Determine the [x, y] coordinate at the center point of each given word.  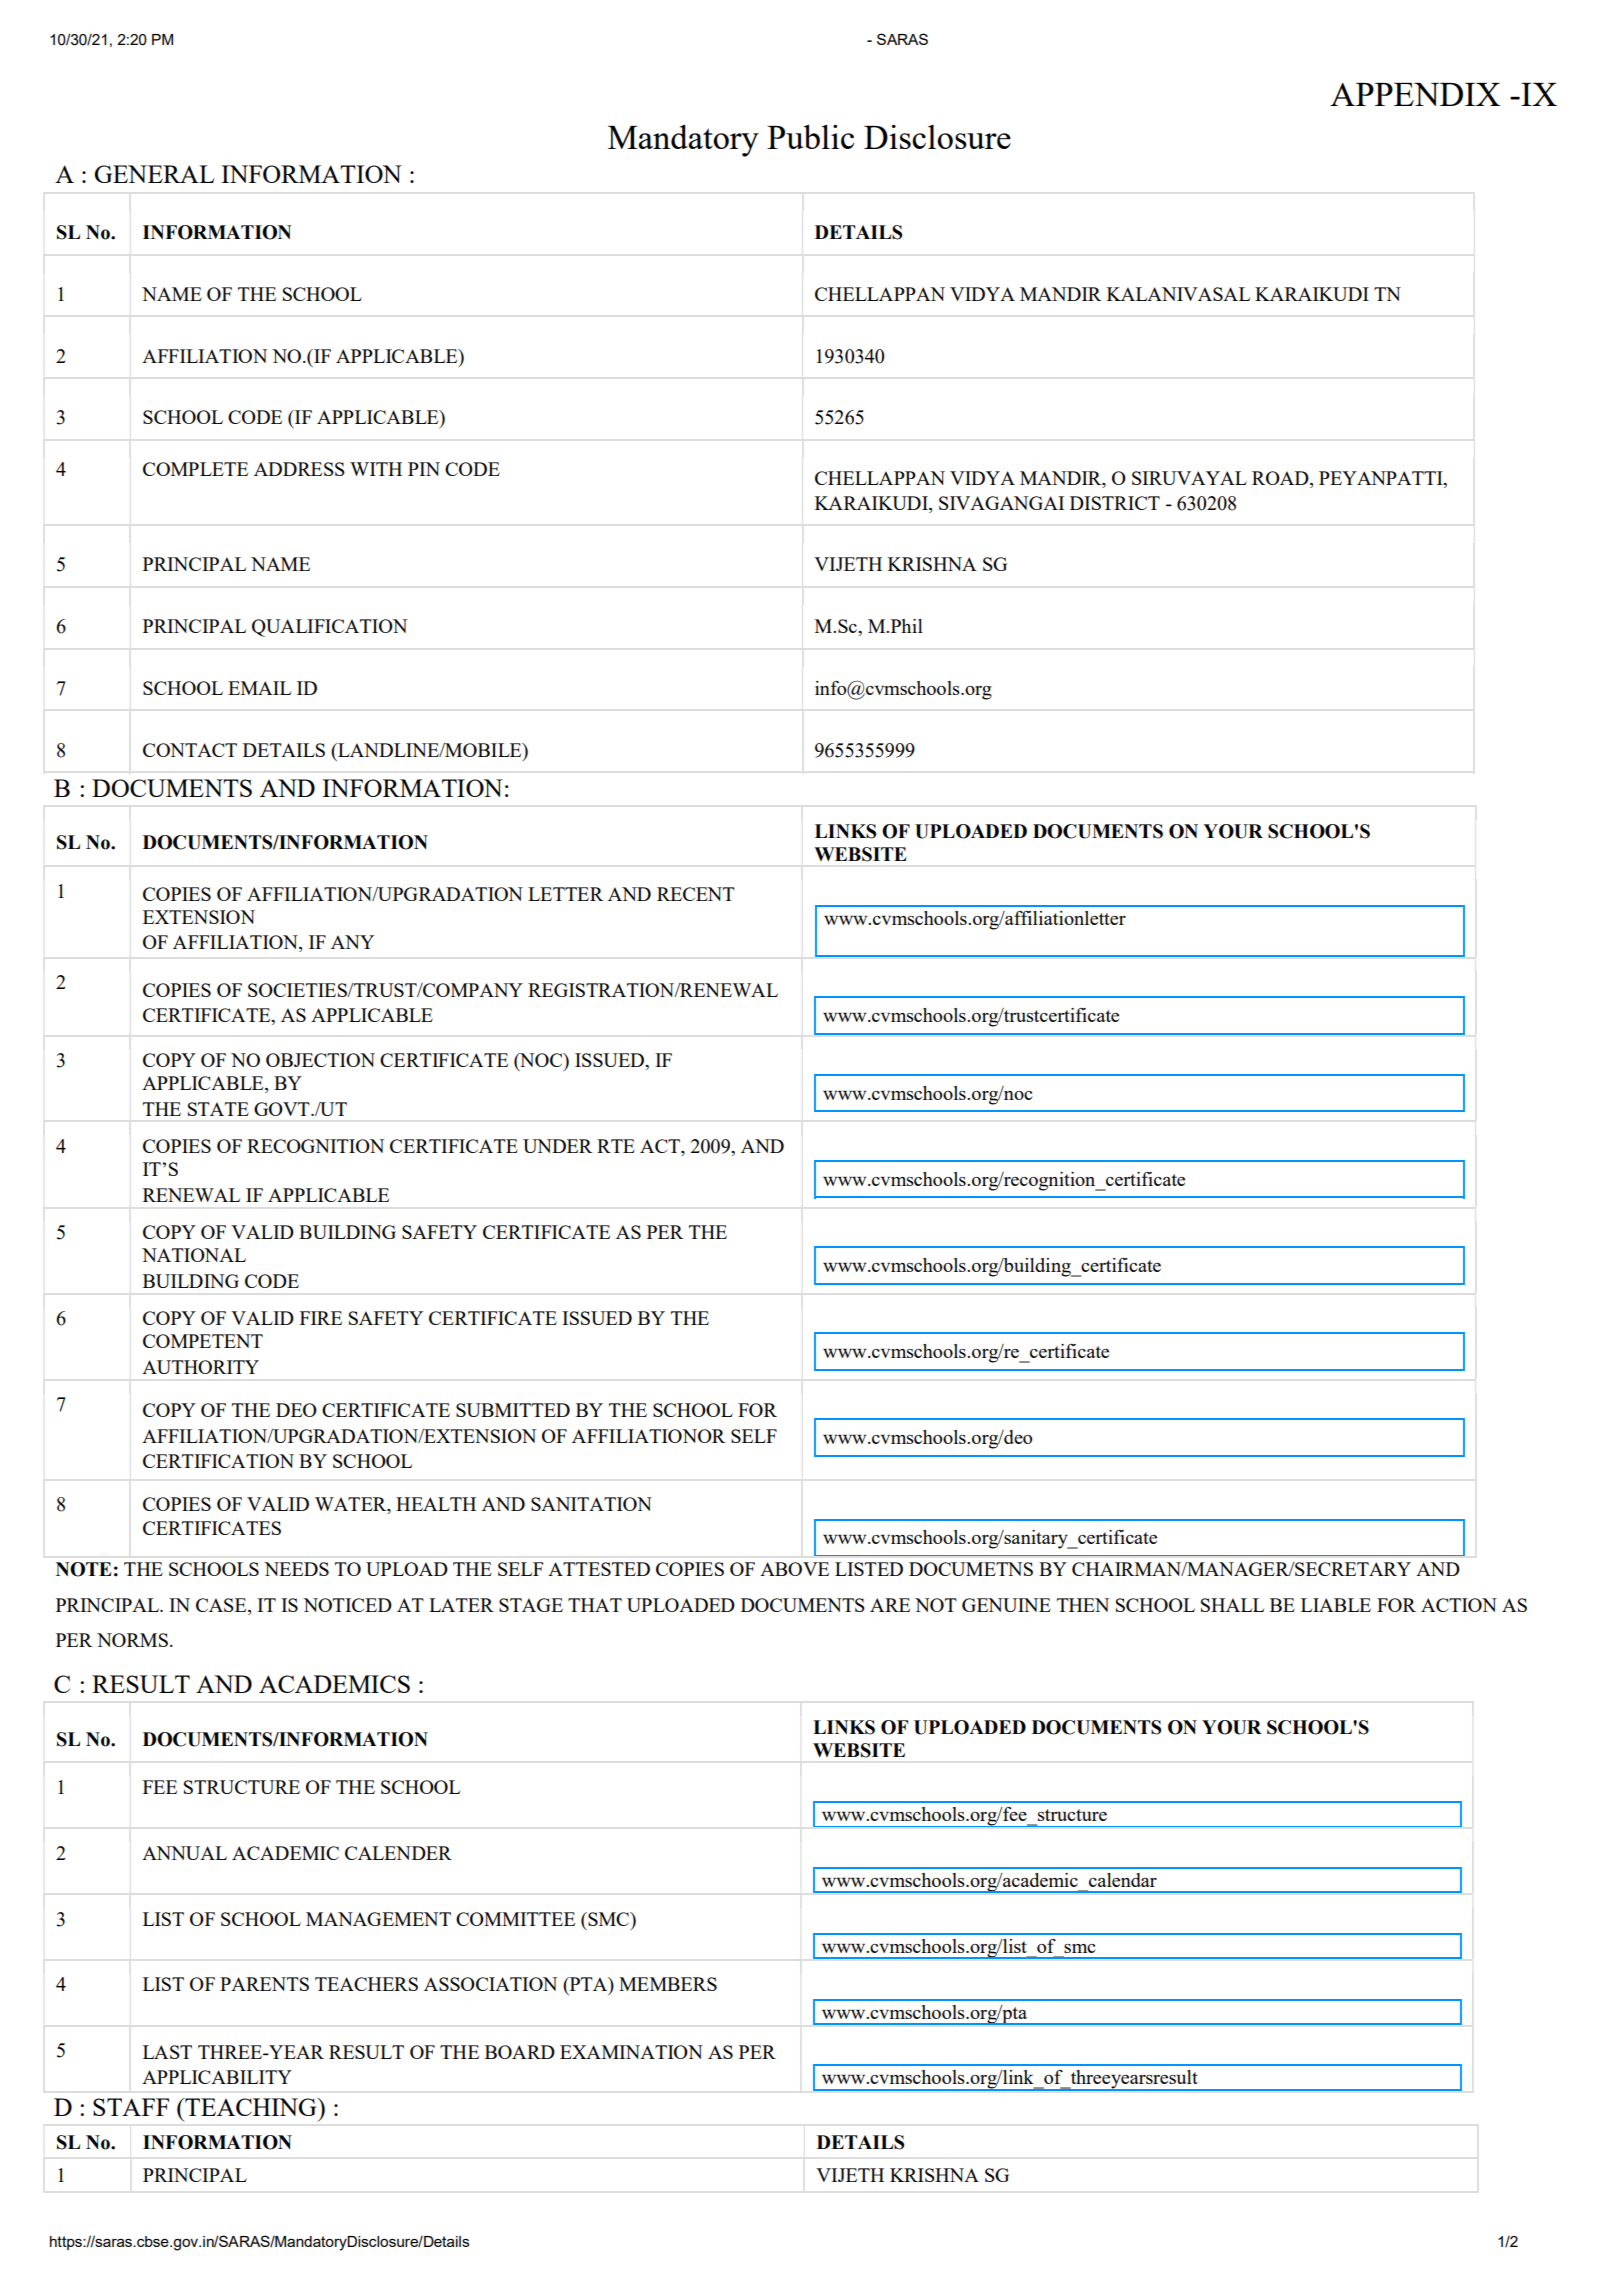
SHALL [1232, 1605]
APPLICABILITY [217, 2077]
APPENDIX [1415, 94]
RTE [616, 1146]
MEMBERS [668, 1984]
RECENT [696, 894]
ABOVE [794, 1569]
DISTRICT [1115, 503]
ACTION [1459, 1605]
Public [810, 137]
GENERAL [154, 174]
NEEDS [296, 1569]
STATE [218, 1109]
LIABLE [1336, 1605]
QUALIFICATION [329, 628]
